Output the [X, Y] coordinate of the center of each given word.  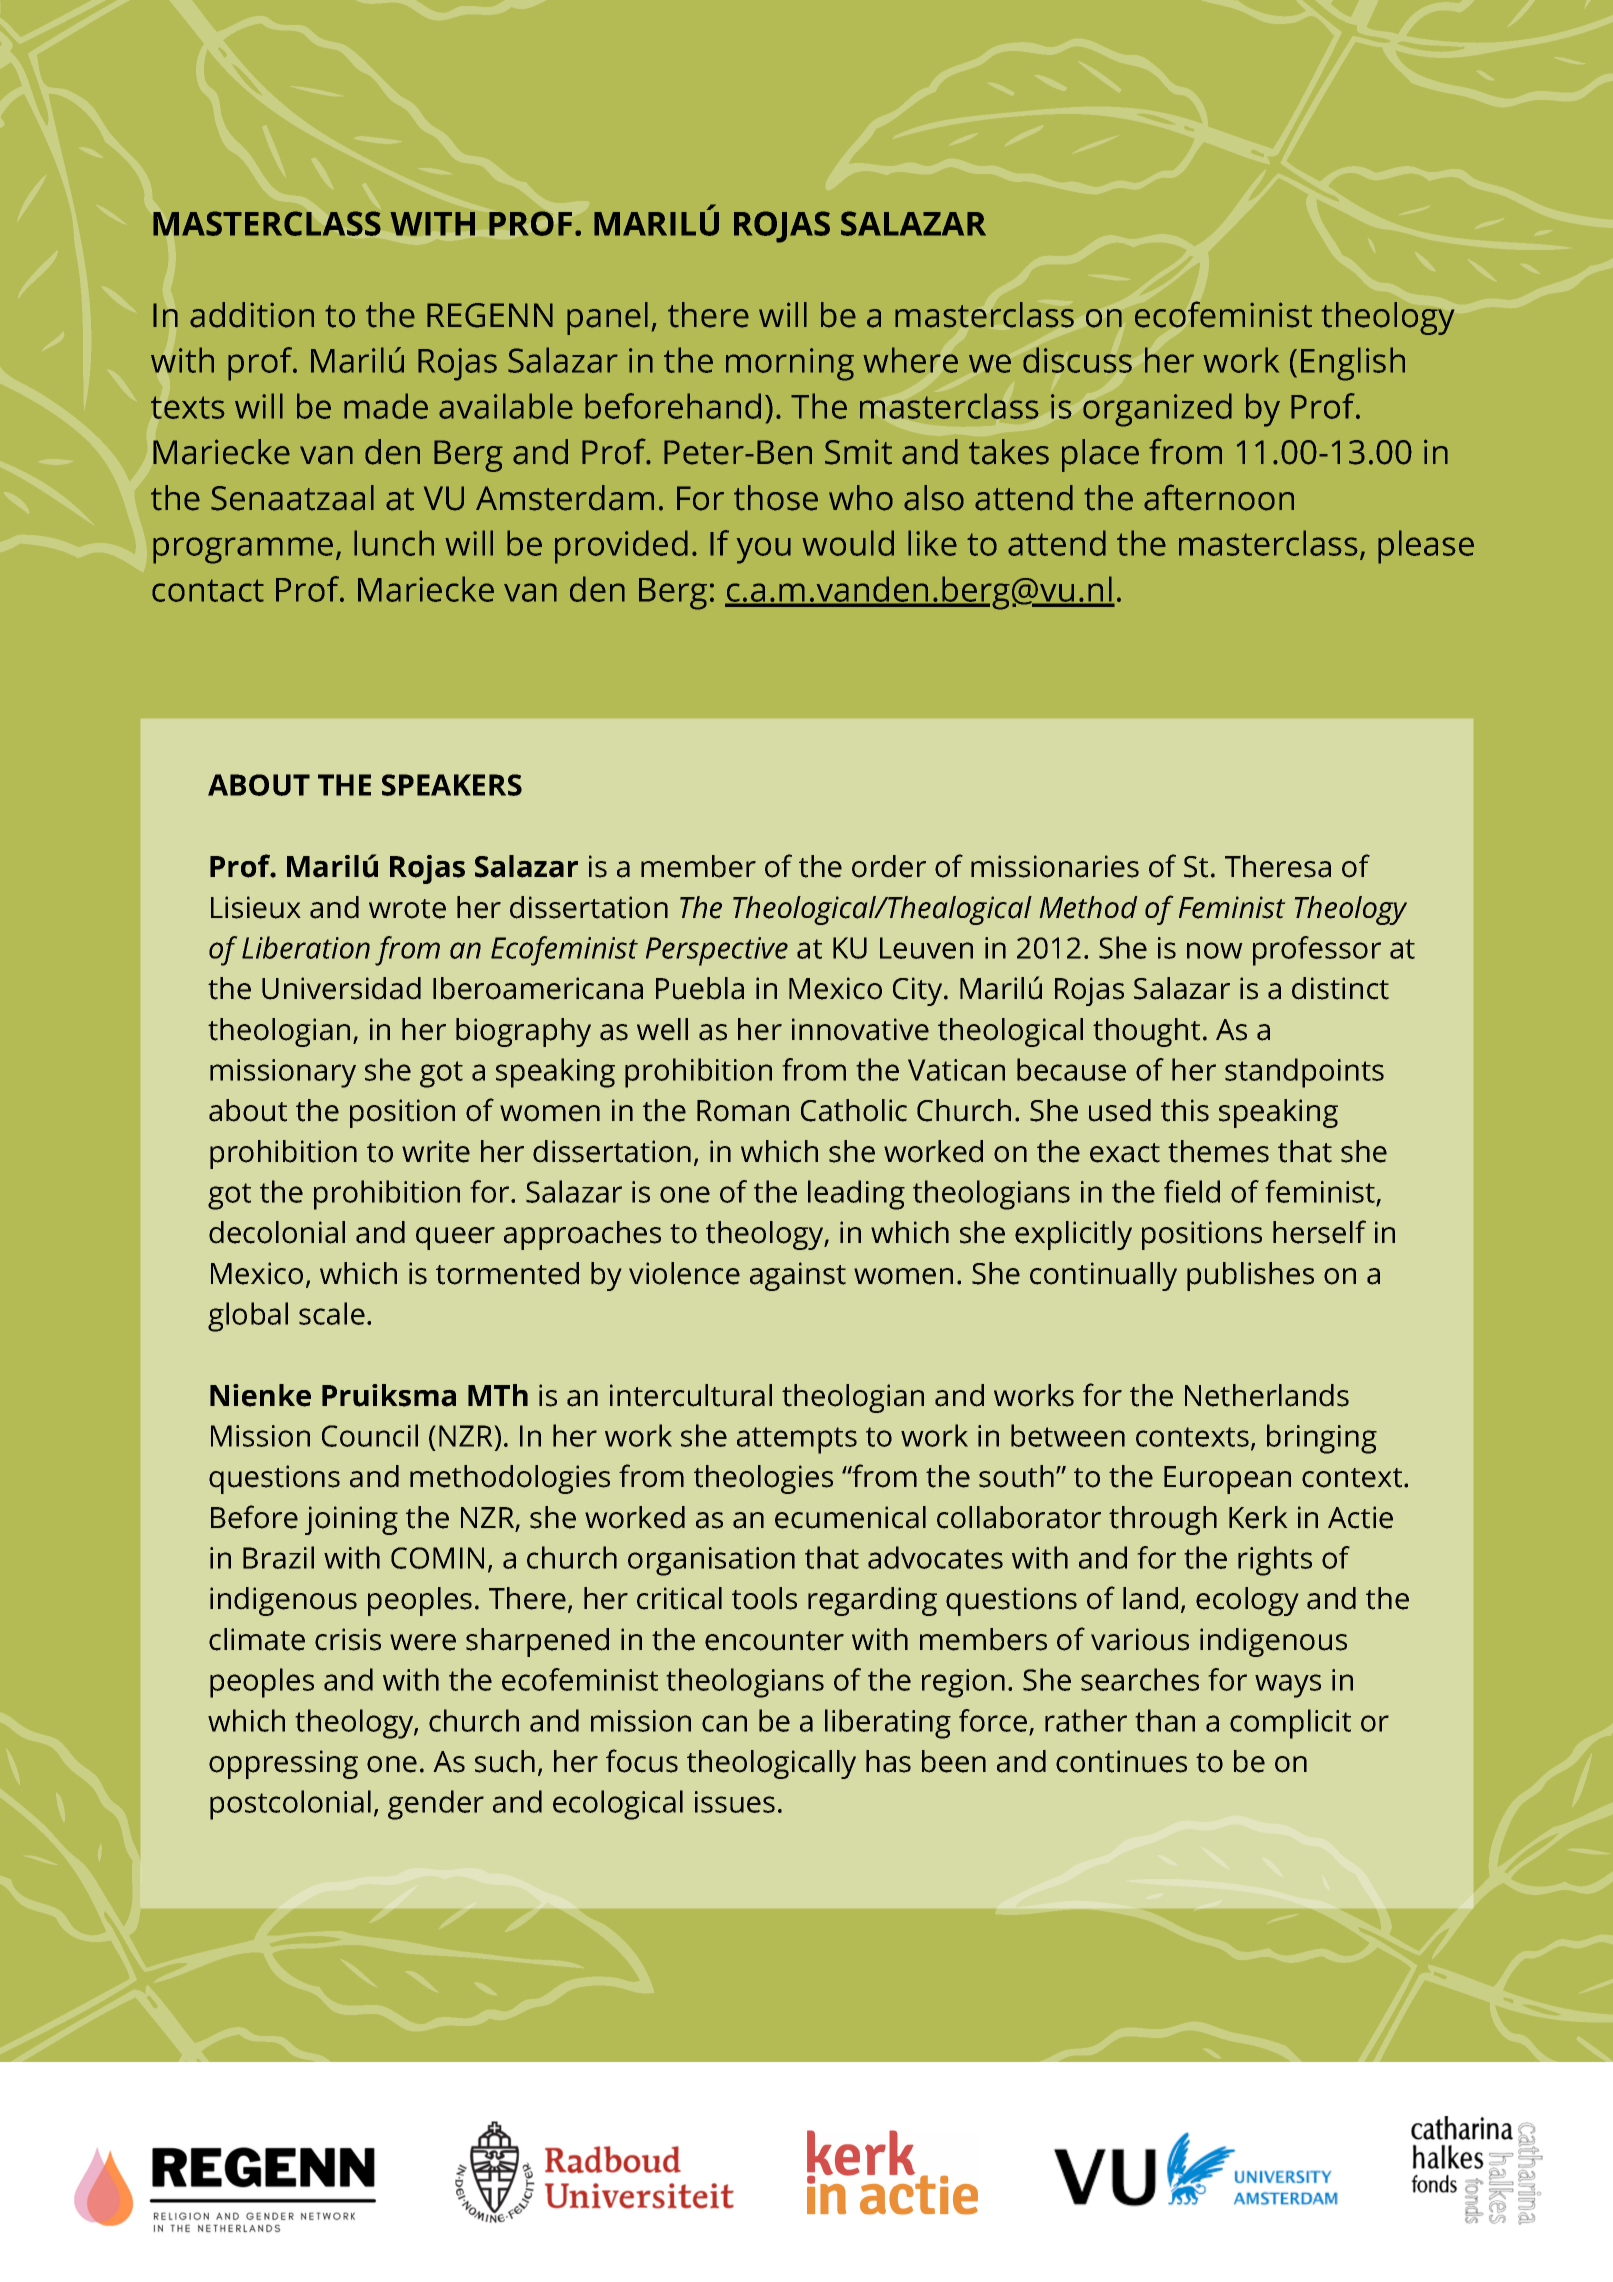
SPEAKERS [452, 785]
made [386, 406]
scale [332, 1313]
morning [790, 364]
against [798, 1276]
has [888, 1761]
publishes [1250, 1276]
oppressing [283, 1764]
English [1353, 364]
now [1215, 950]
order [889, 866]
